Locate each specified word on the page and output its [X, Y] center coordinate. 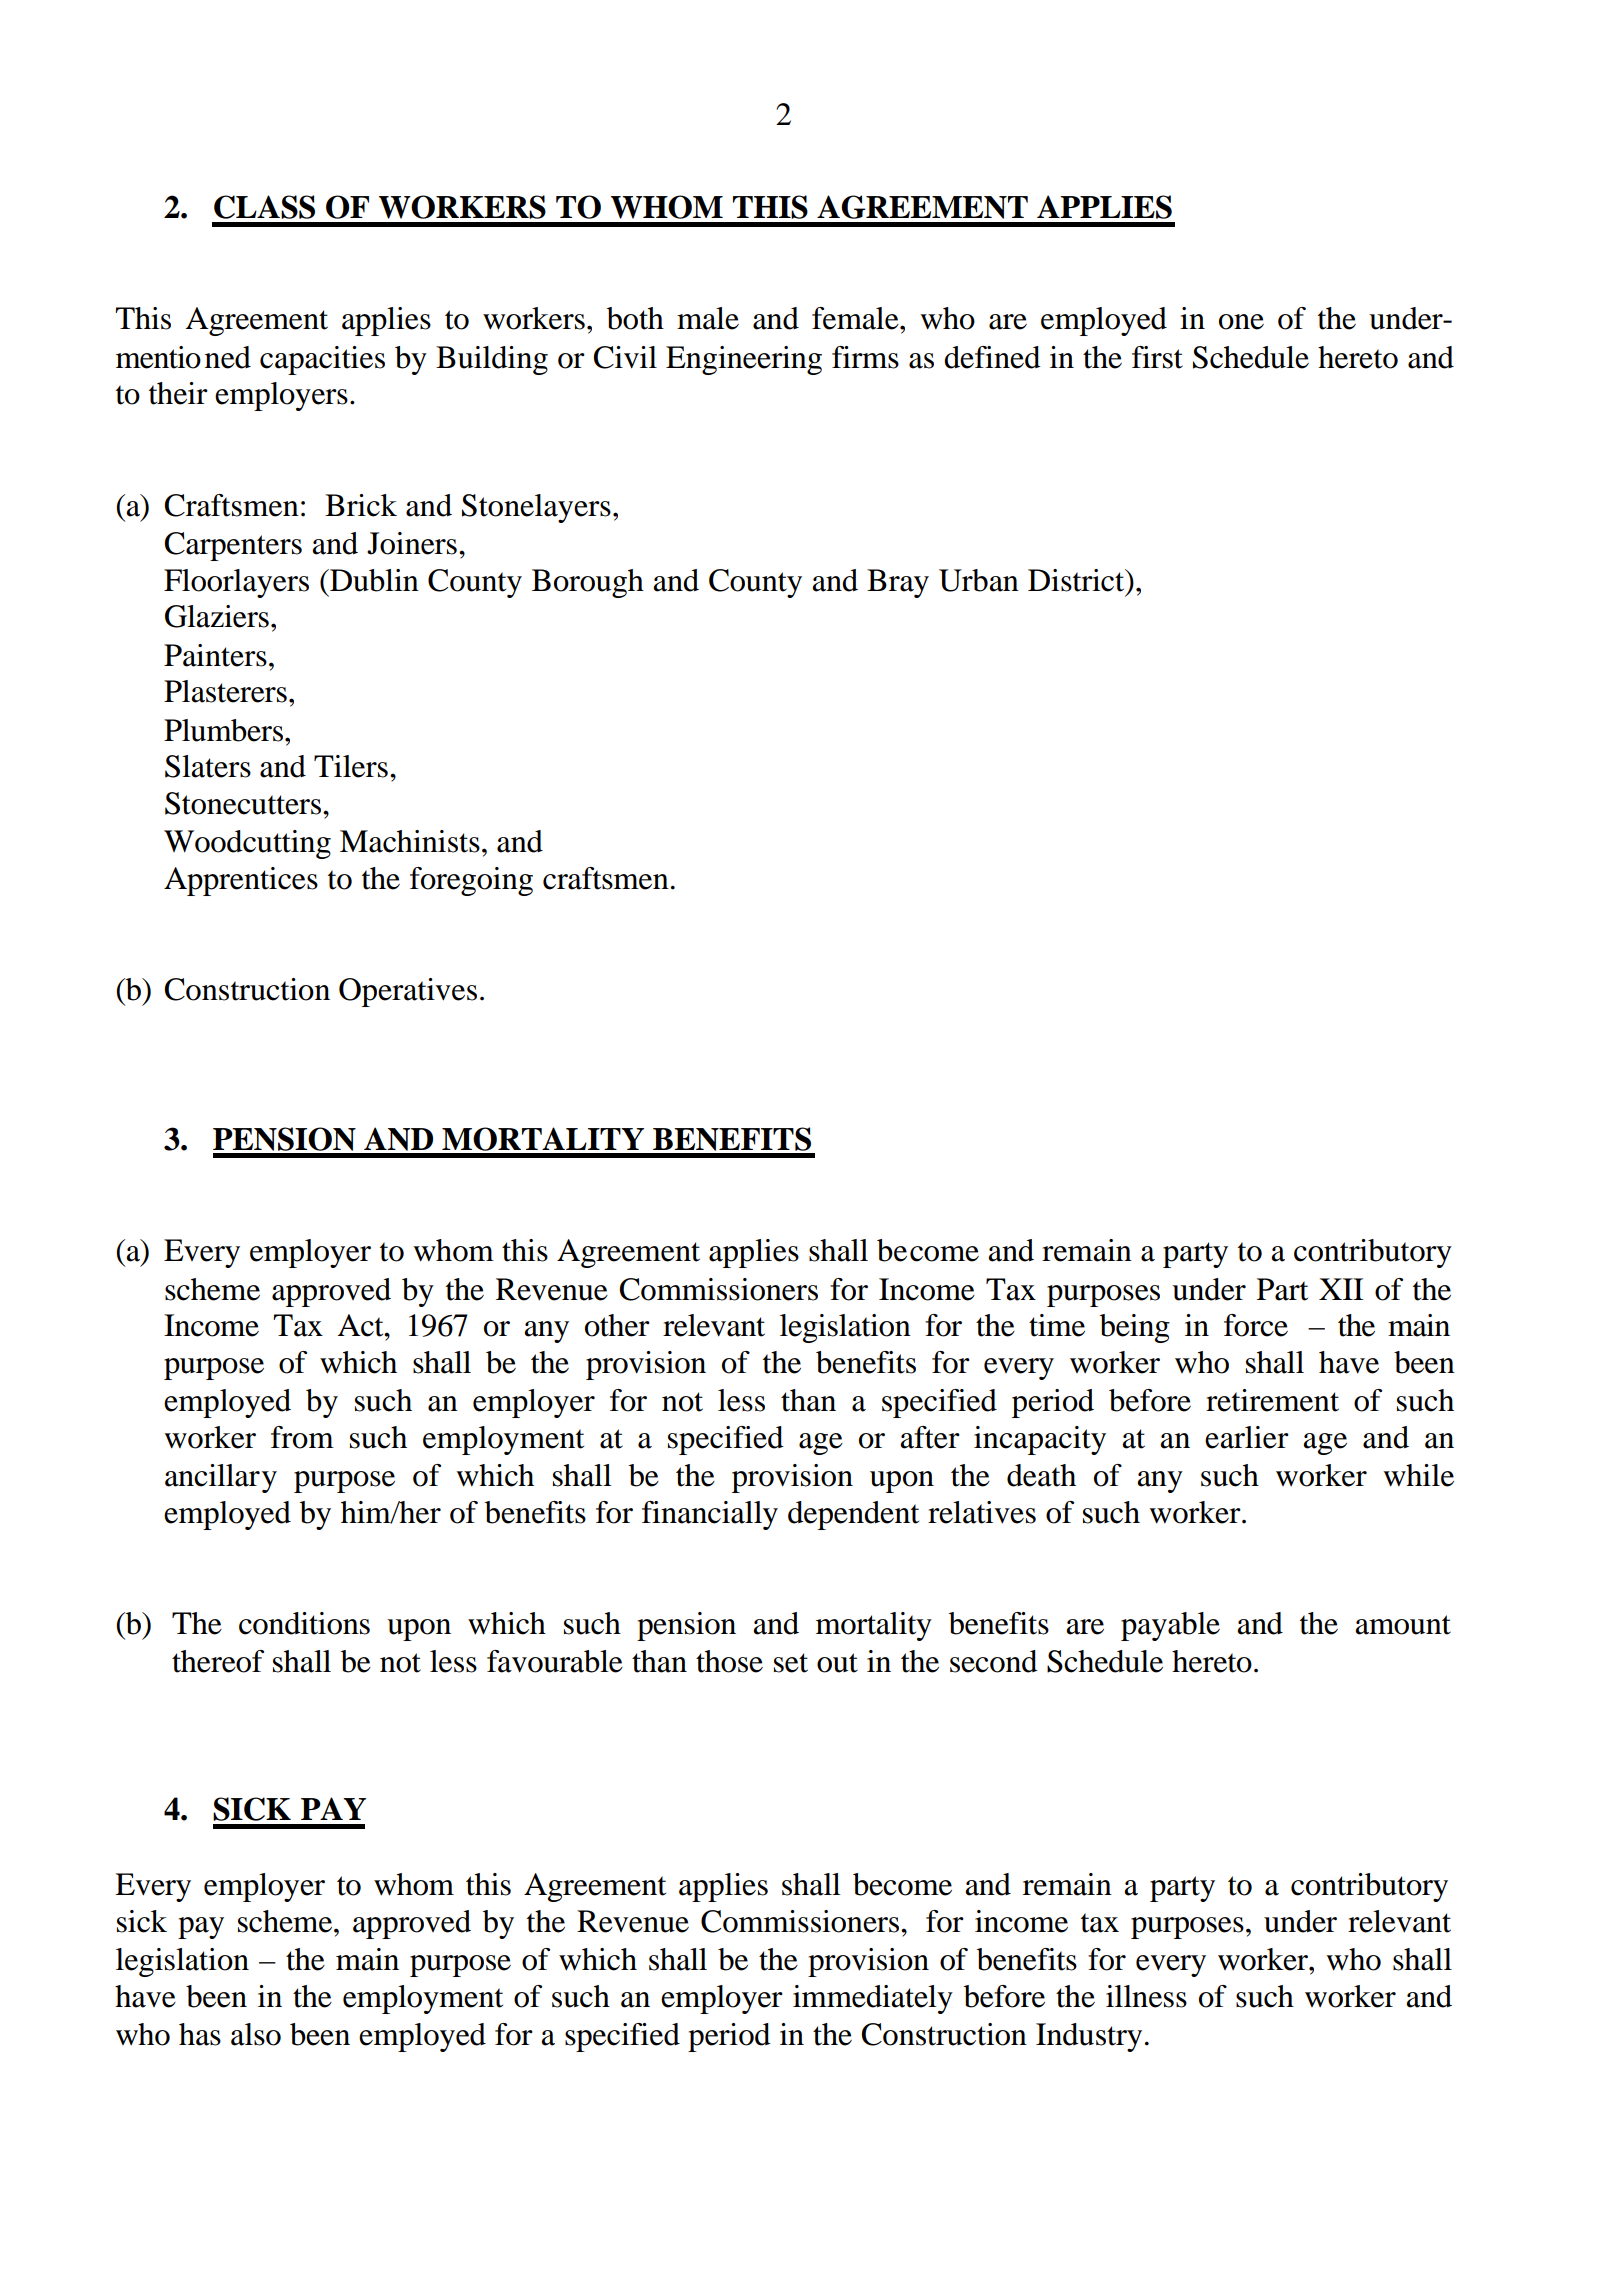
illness [1146, 1996]
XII [1341, 1289]
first [1157, 357]
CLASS [264, 207]
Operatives [408, 992]
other [617, 1325]
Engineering [744, 360]
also [256, 2034]
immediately [873, 1999]
